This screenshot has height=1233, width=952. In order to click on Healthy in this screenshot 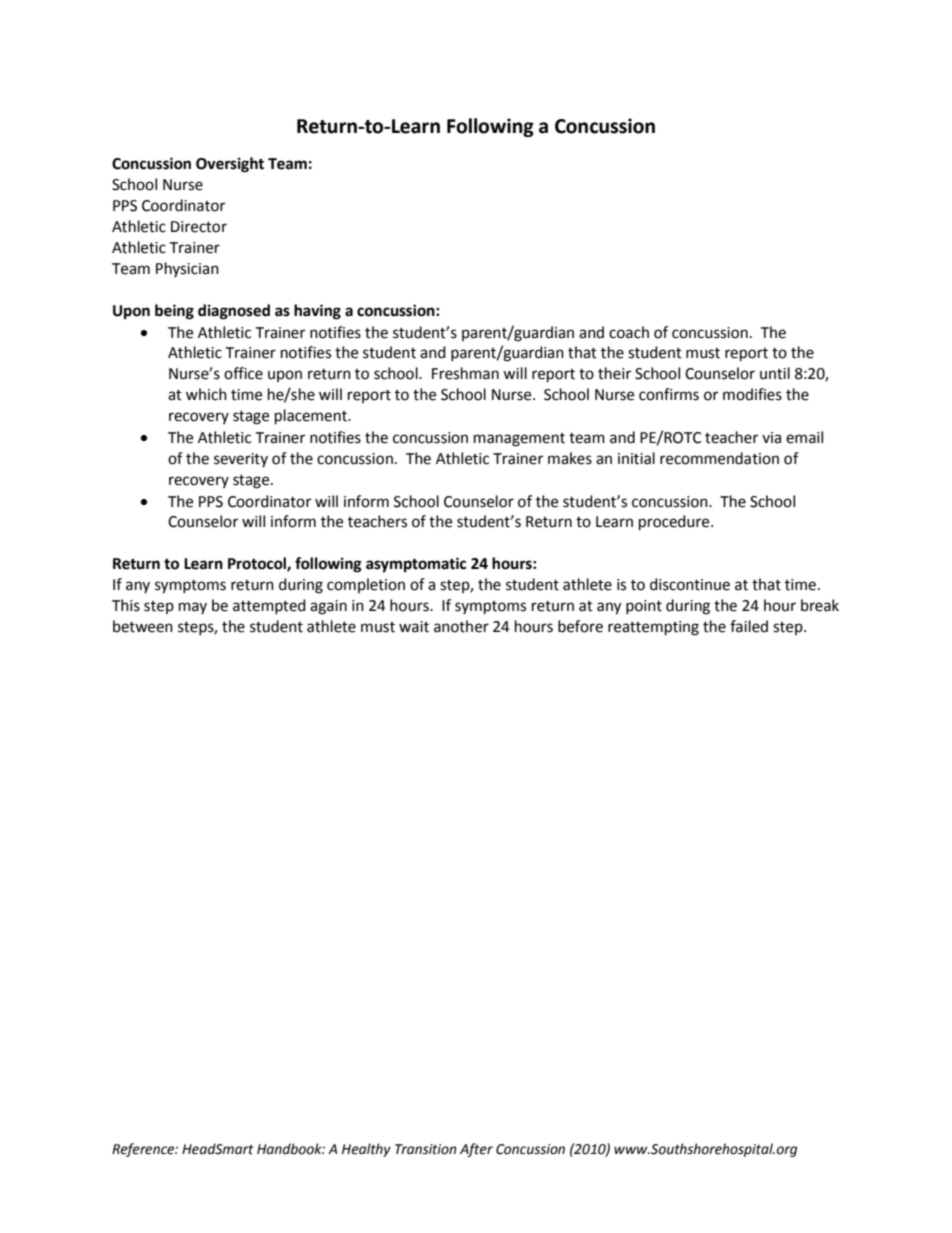, I will do `click(366, 1150)`.
